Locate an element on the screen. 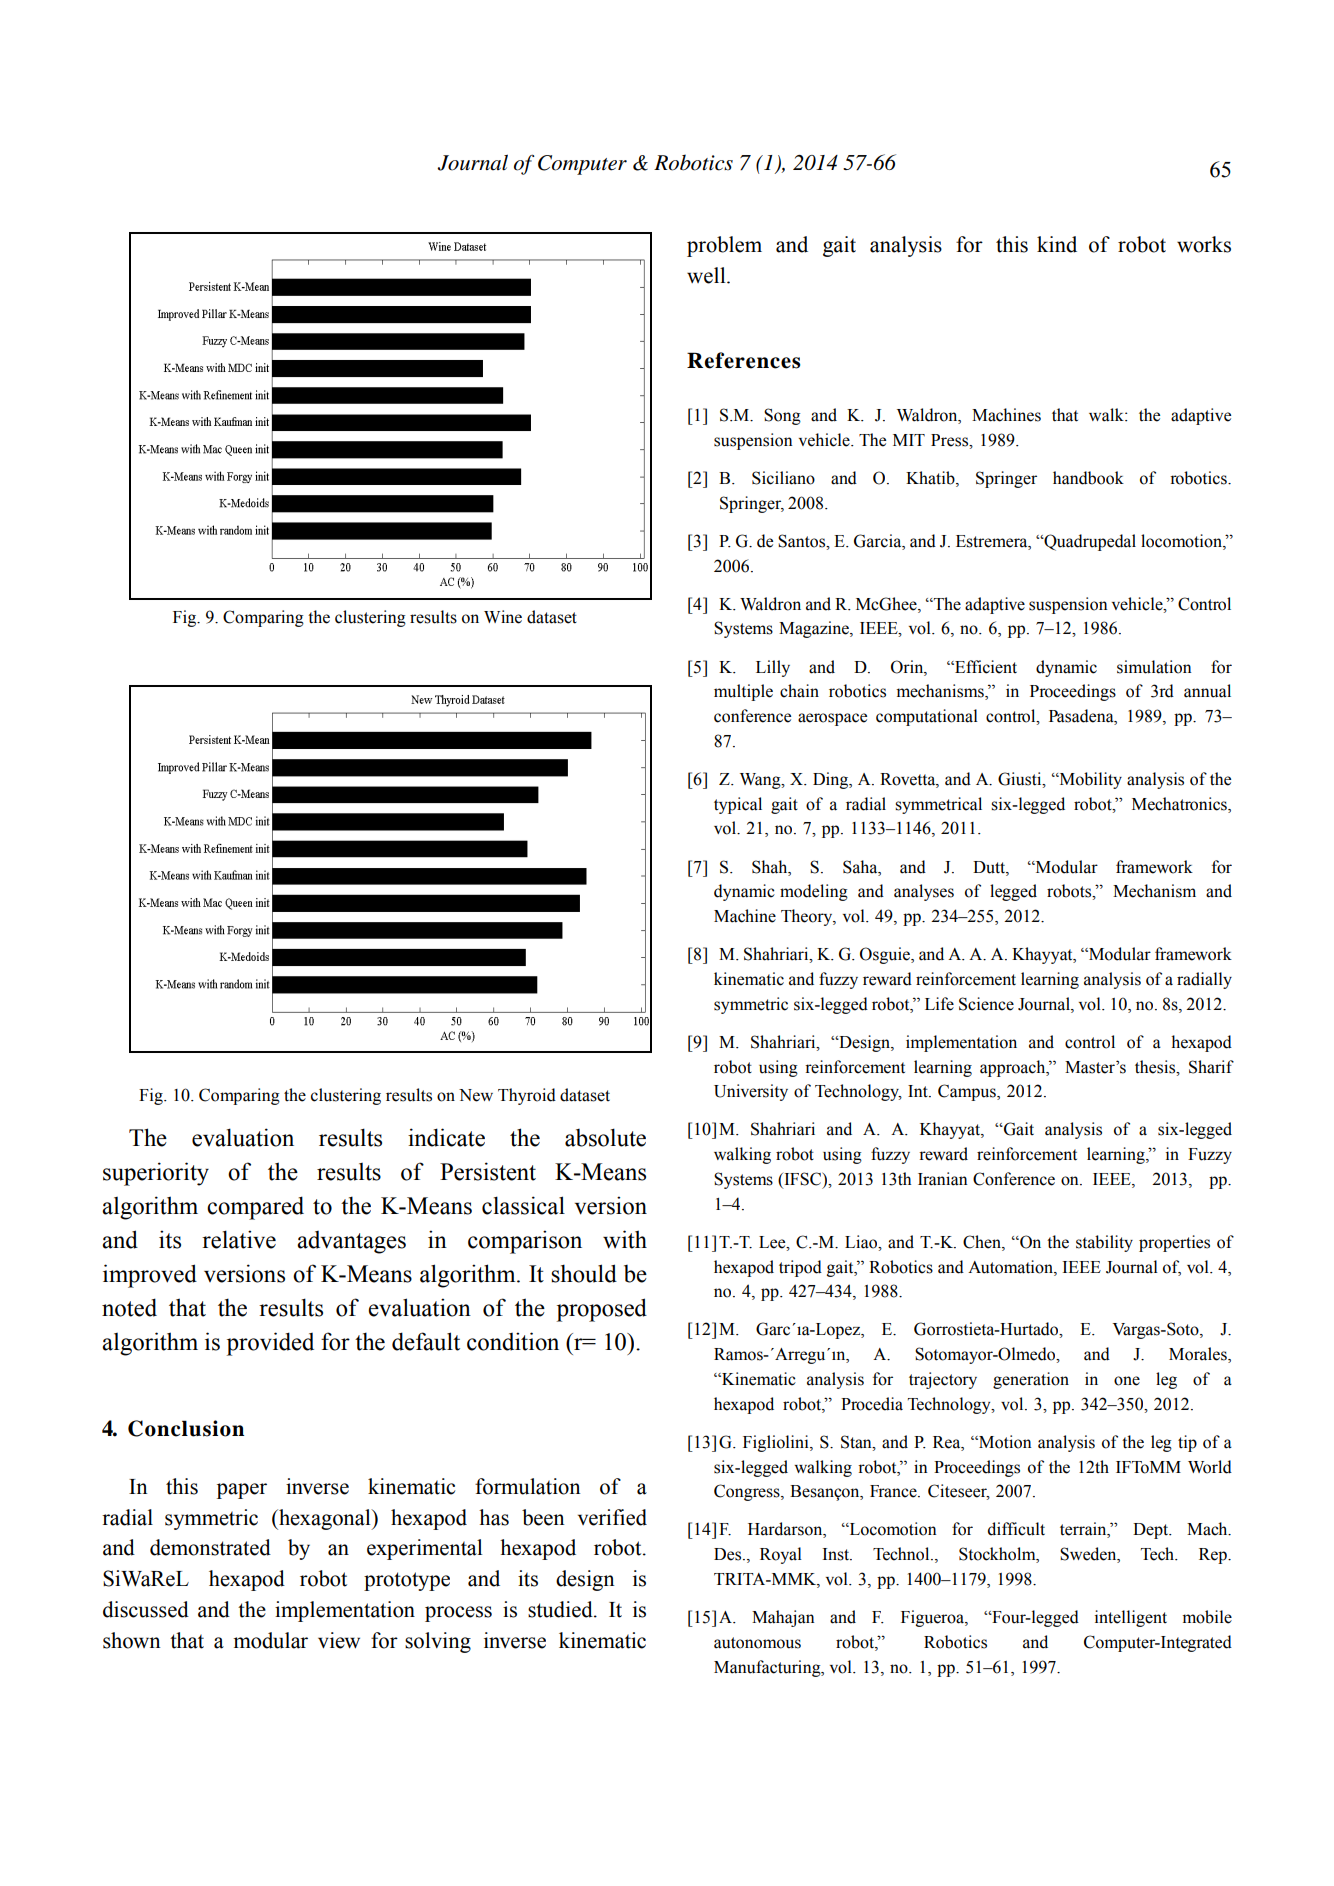 Image resolution: width=1334 pixels, height=1886 pixels. Mobility is located at coordinates (1089, 780).
